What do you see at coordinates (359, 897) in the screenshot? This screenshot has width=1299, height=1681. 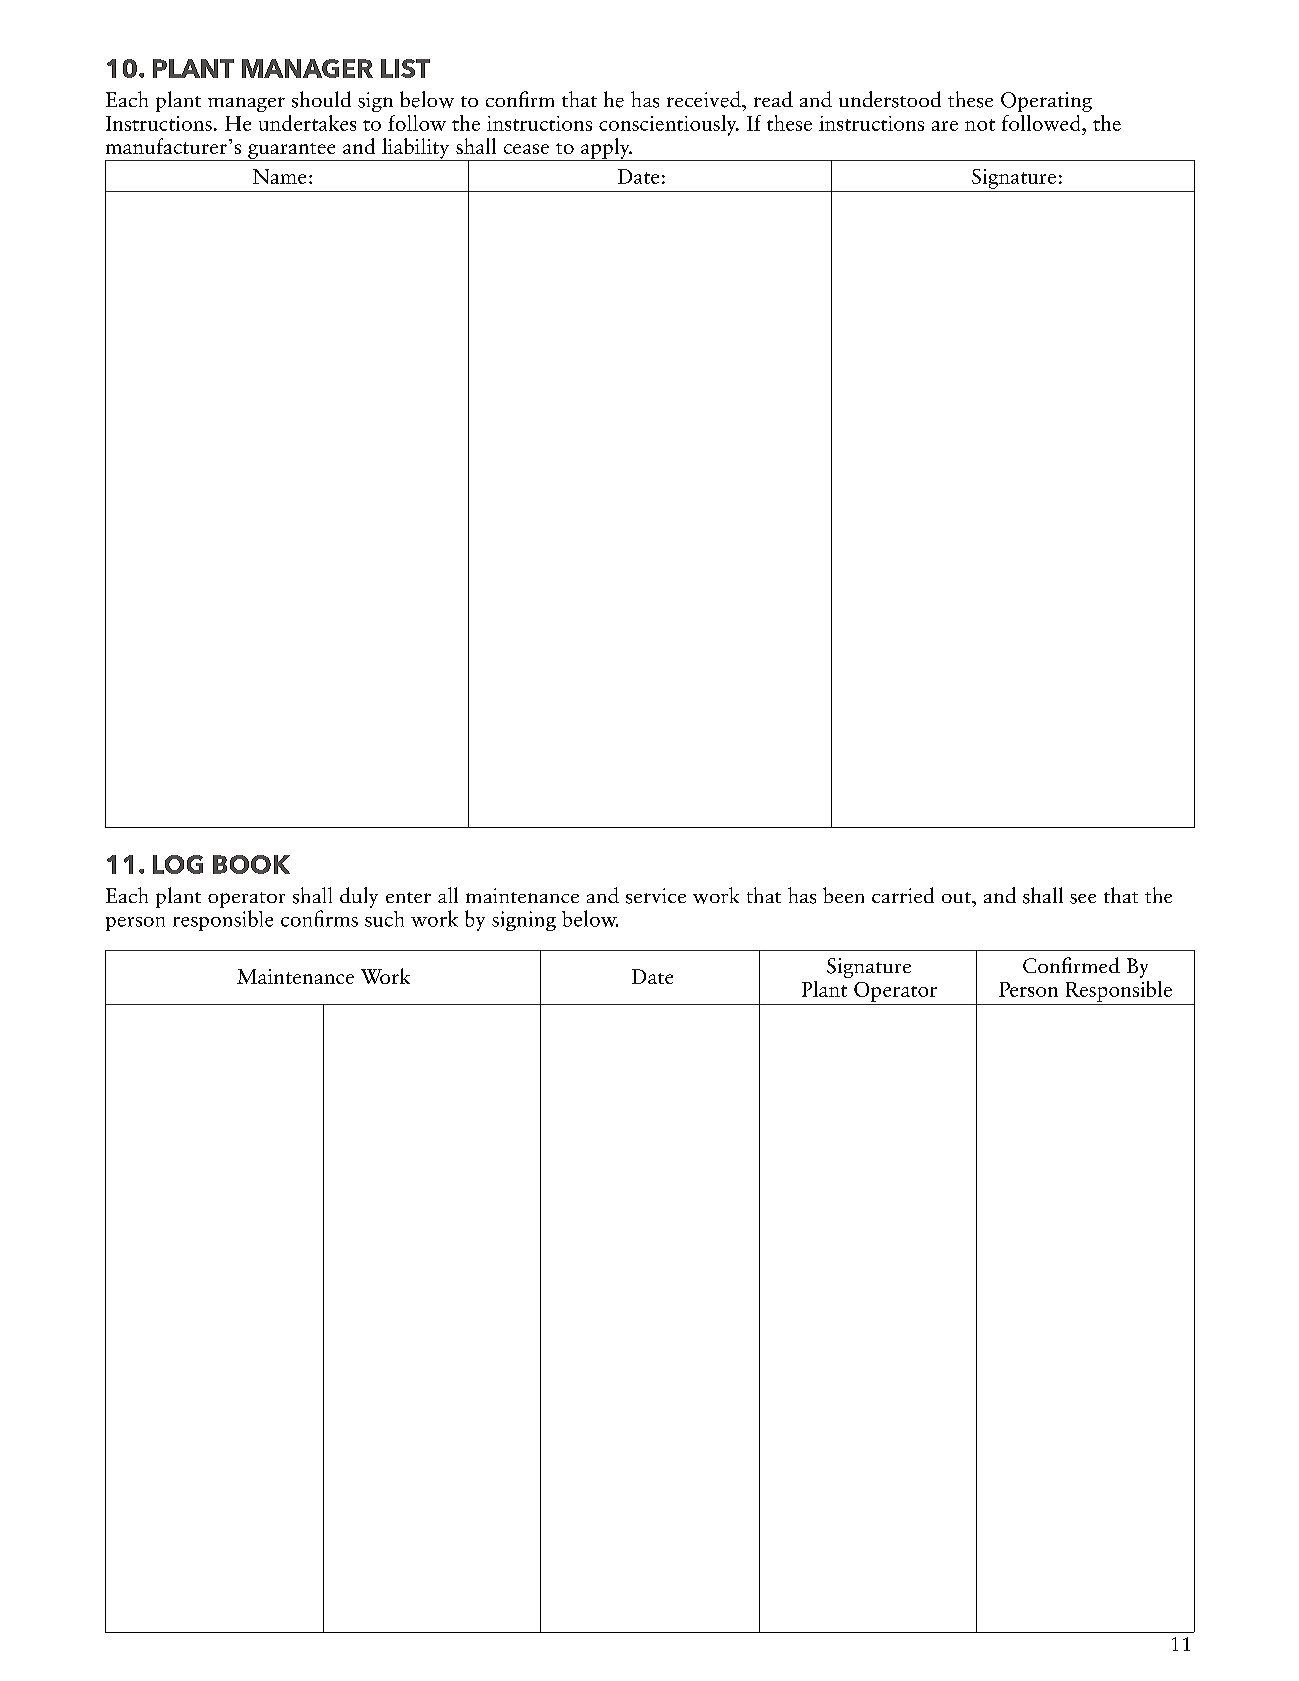 I see `duly` at bounding box center [359, 897].
